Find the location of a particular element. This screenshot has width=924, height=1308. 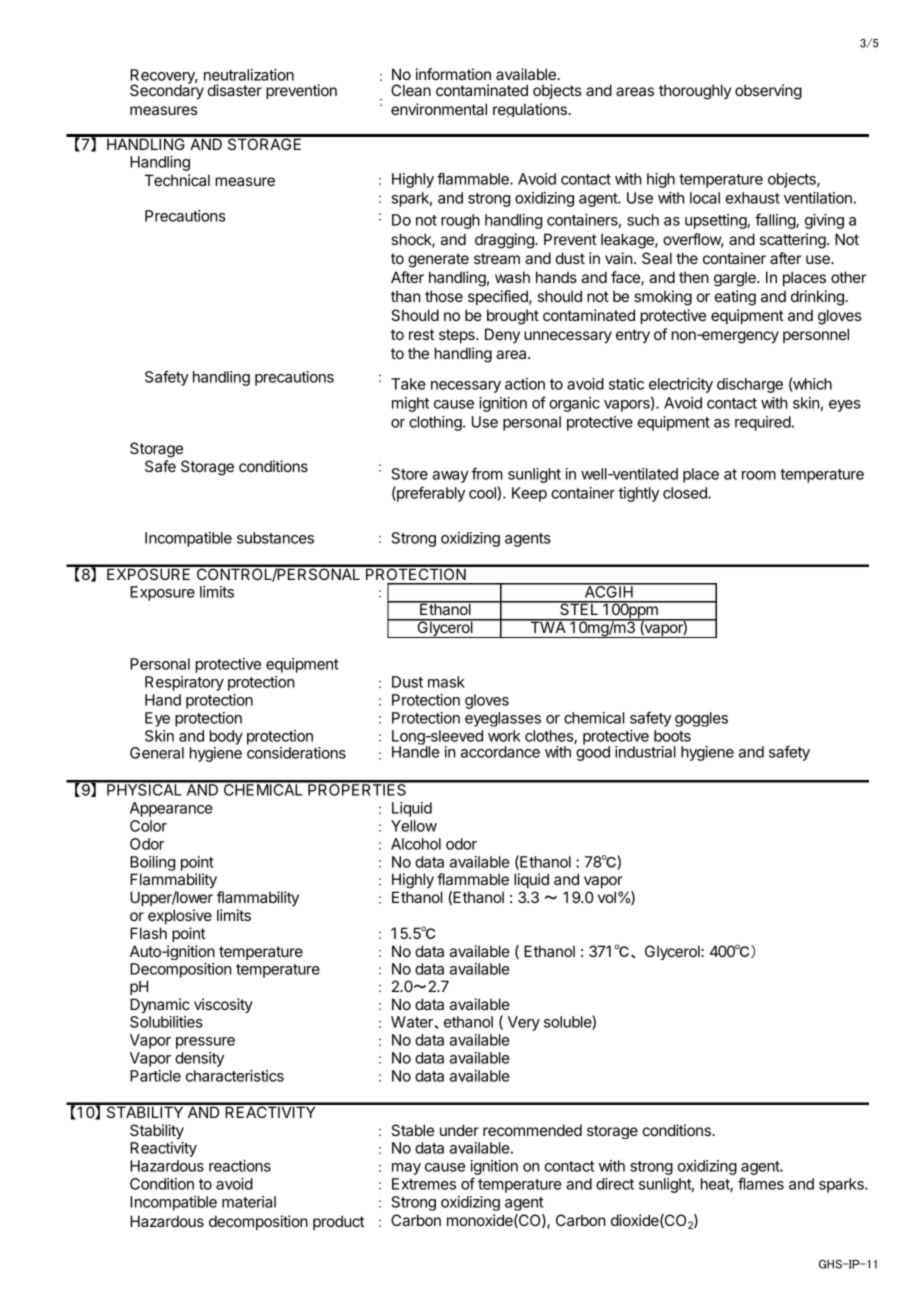

boots is located at coordinates (672, 736).
